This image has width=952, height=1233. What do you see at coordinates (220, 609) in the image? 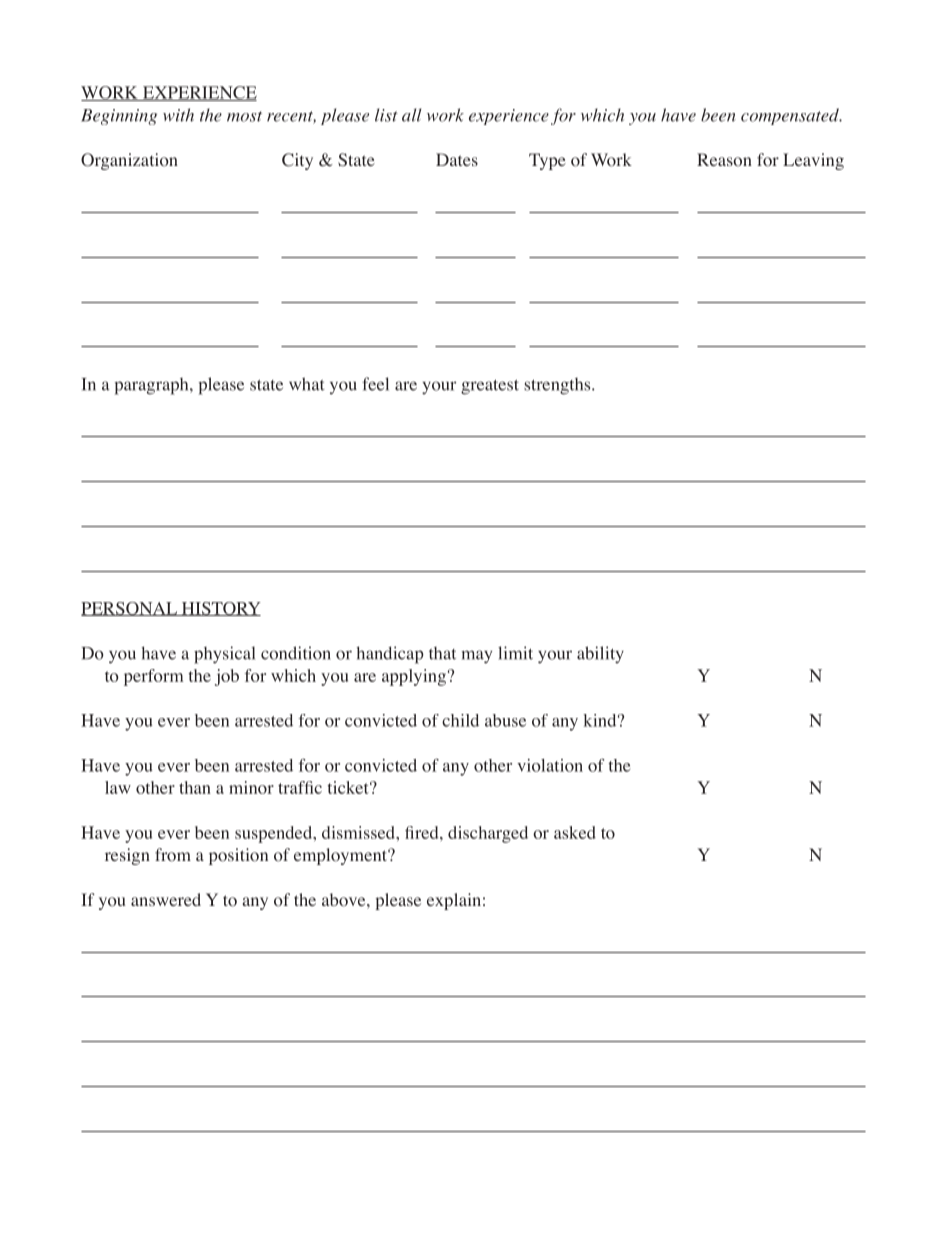
I see `HISTORY` at bounding box center [220, 609].
